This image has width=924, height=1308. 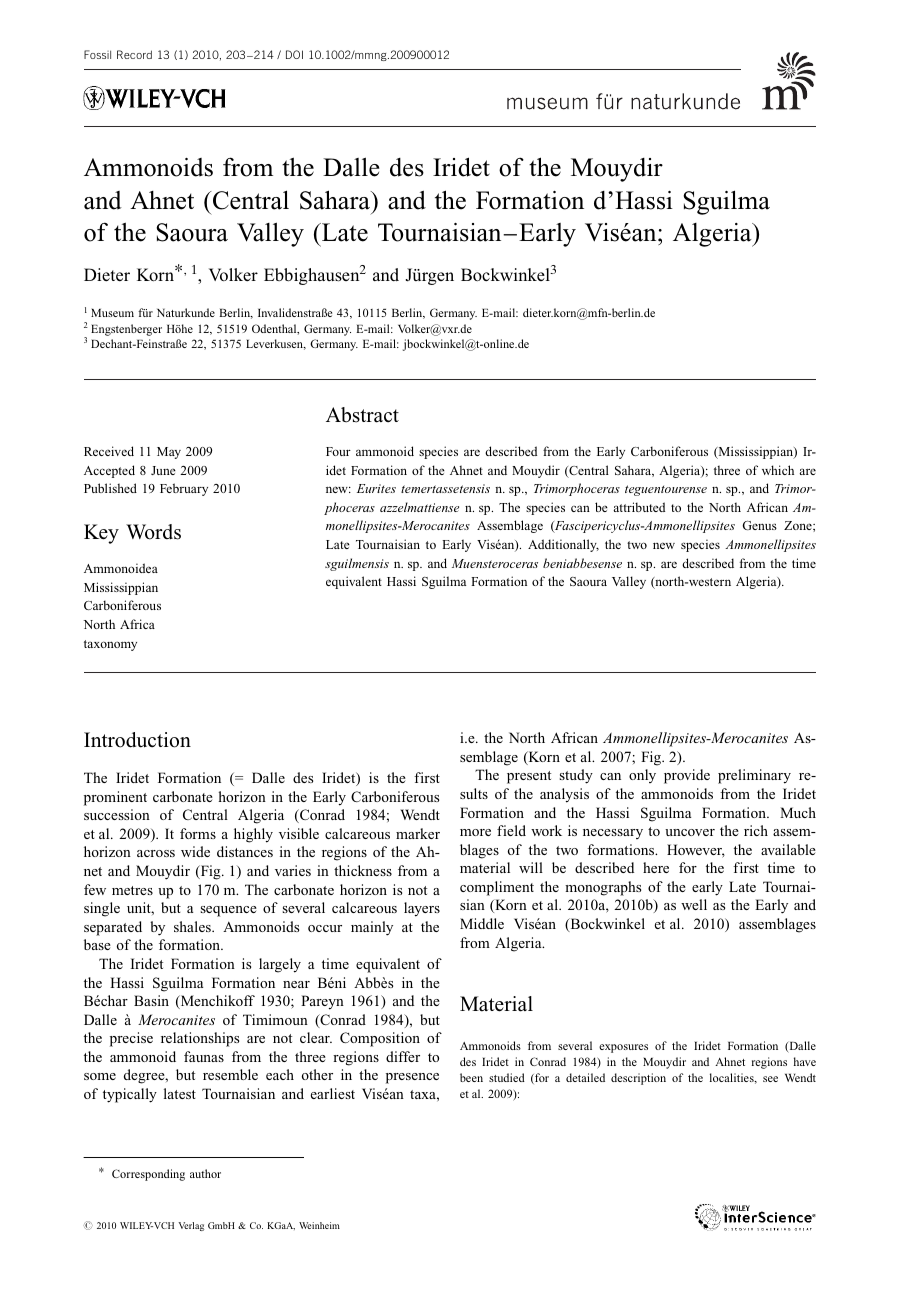 What do you see at coordinates (319, 1225) in the image?
I see `Weinheim` at bounding box center [319, 1225].
